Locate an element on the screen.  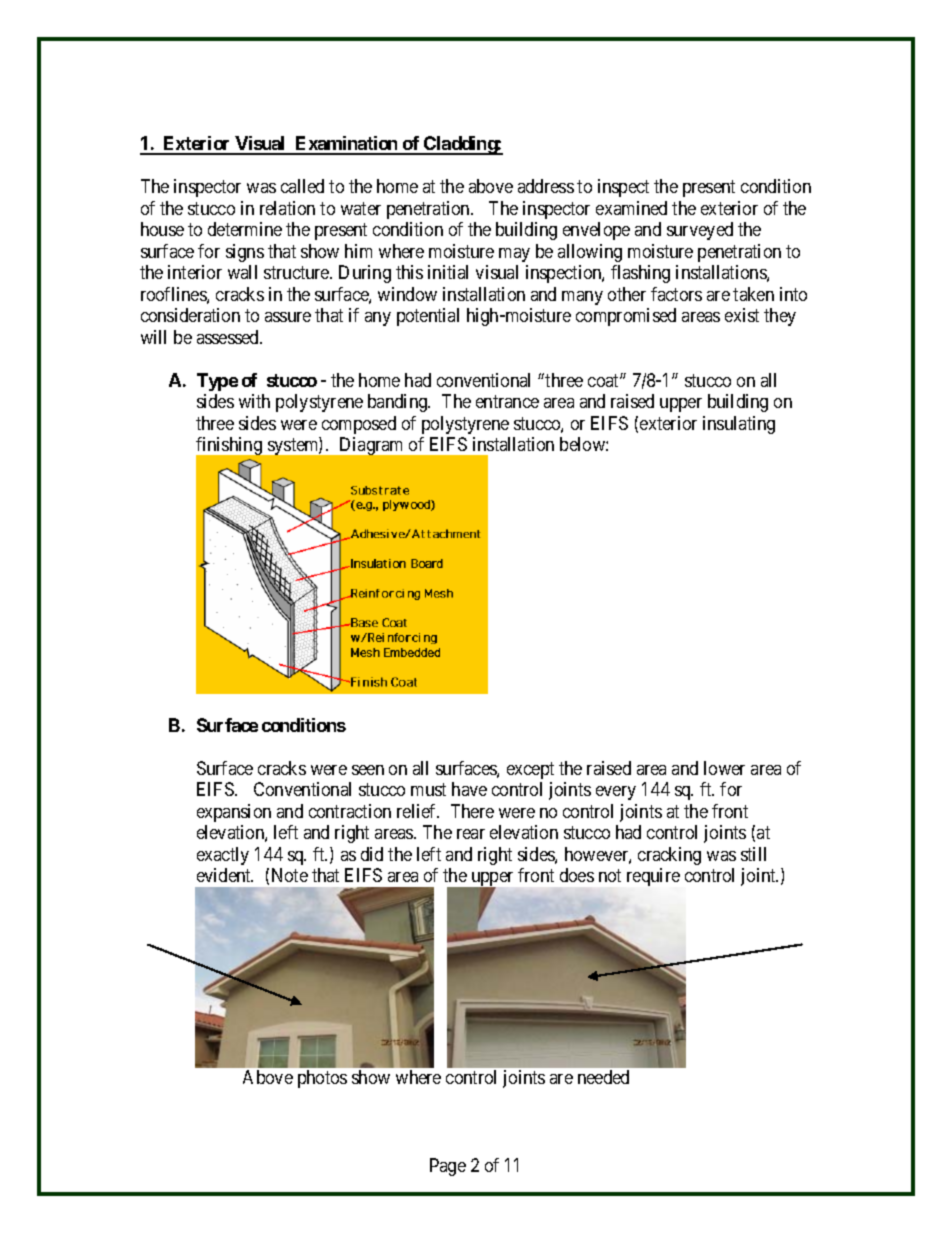
lower is located at coordinates (724, 768).
